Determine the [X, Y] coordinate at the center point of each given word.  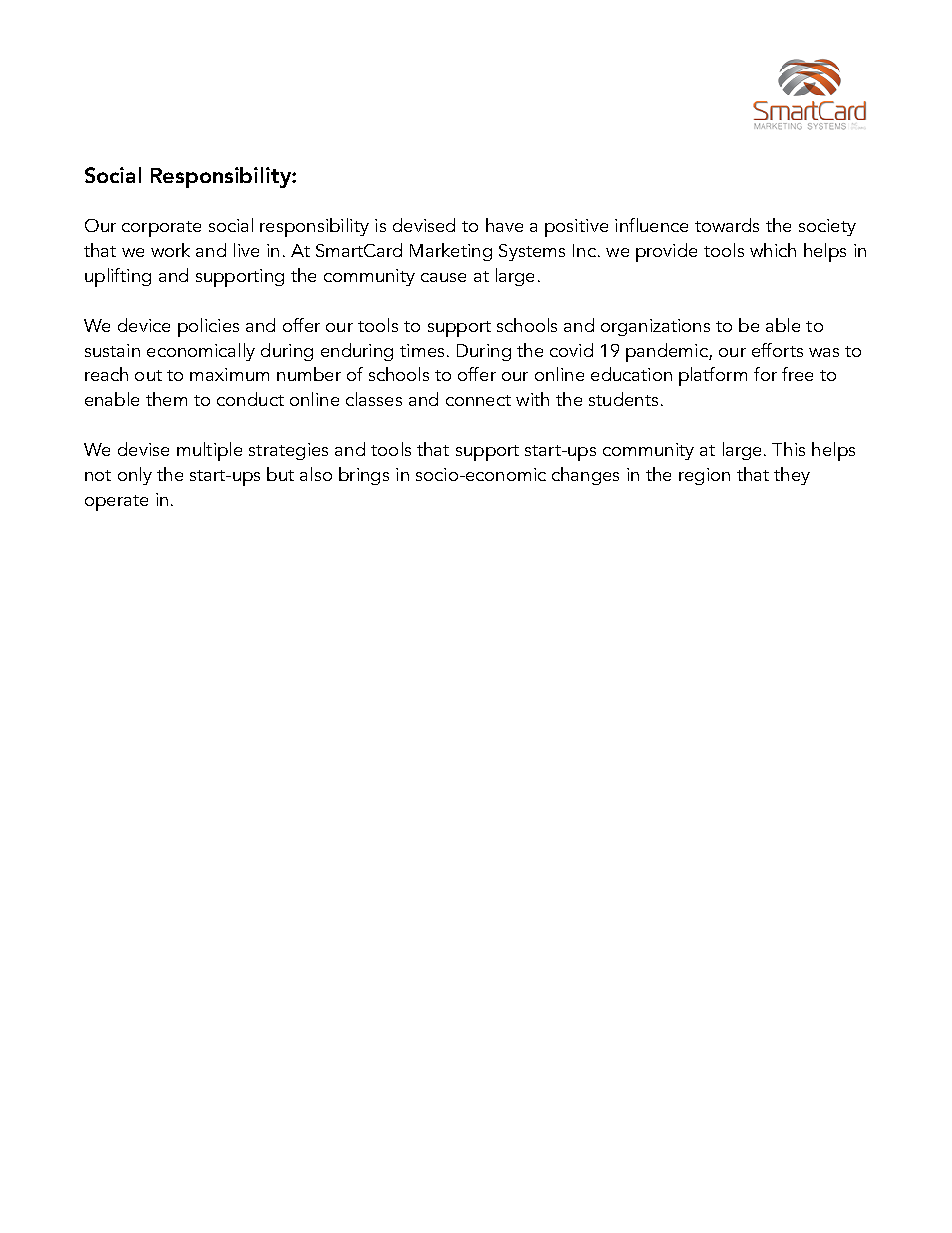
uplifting [118, 277]
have [504, 225]
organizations [655, 327]
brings [364, 476]
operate [116, 503]
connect [478, 400]
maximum [229, 374]
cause [443, 277]
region [704, 476]
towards [727, 225]
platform [713, 376]
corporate [161, 229]
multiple [209, 451]
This [788, 449]
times [422, 350]
